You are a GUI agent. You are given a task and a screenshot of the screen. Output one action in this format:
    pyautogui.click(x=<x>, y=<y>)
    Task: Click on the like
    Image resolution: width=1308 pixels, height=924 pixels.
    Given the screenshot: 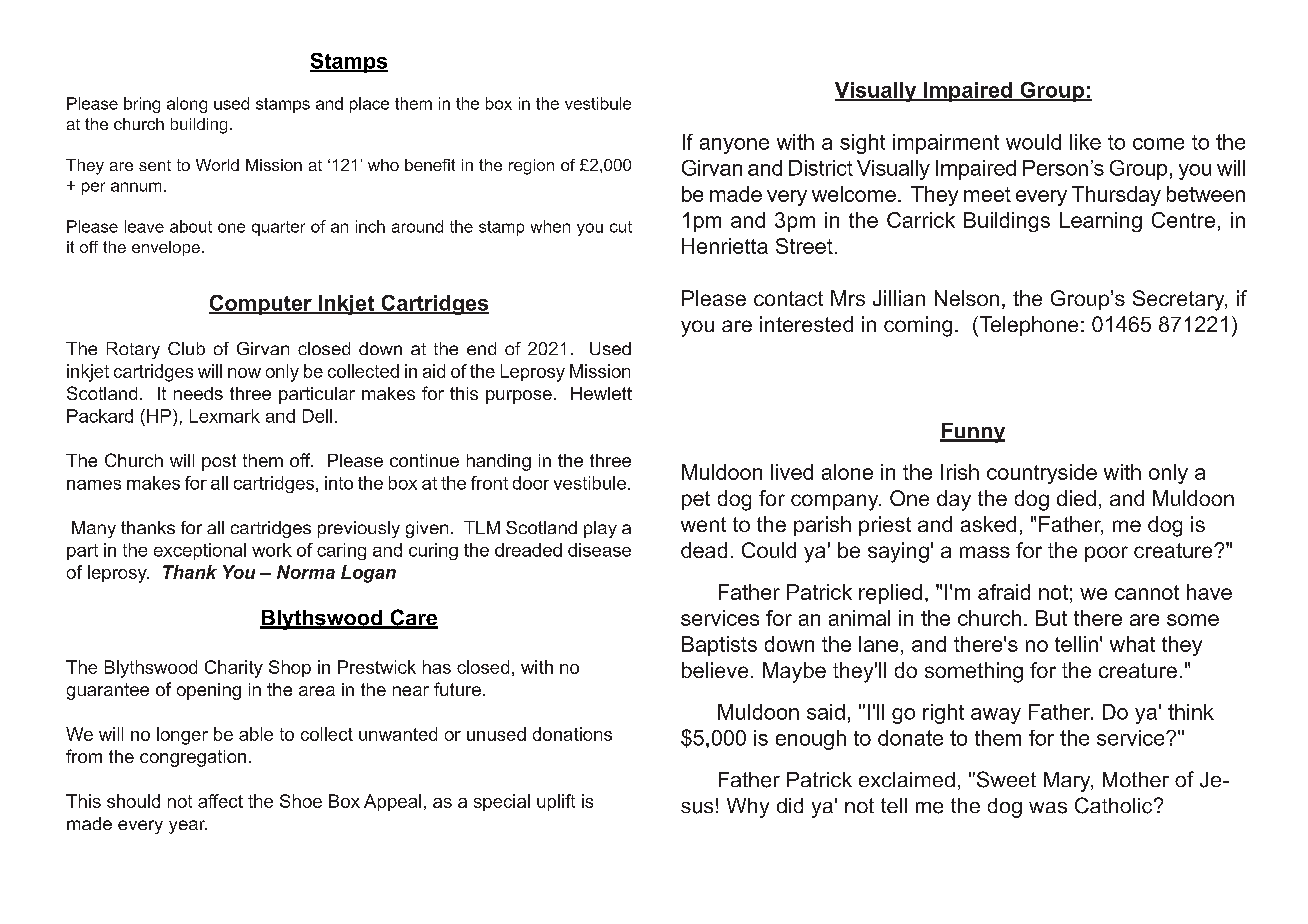 What is the action you would take?
    pyautogui.click(x=1085, y=142)
